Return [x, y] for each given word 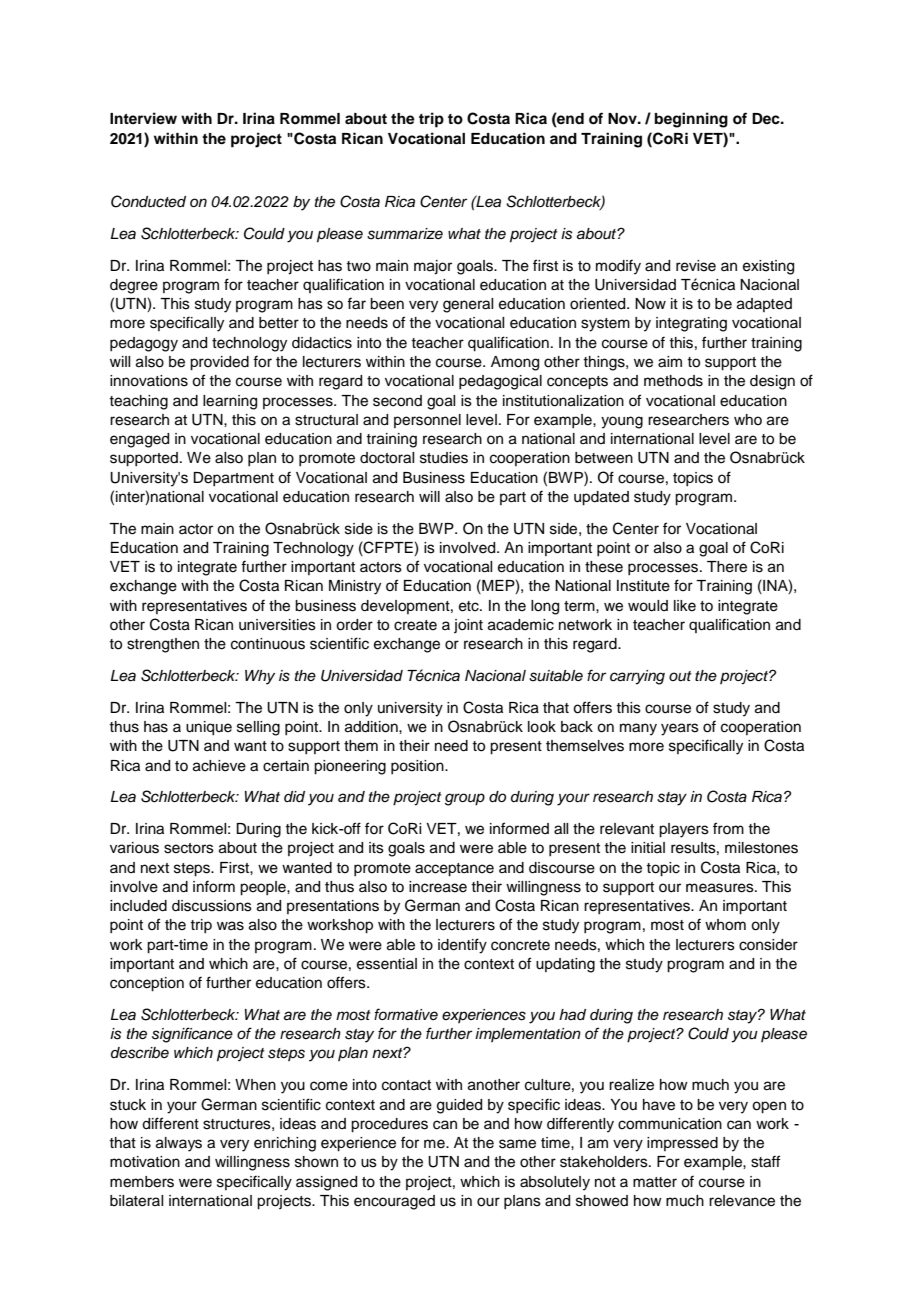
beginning [691, 120]
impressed [682, 1144]
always [179, 1144]
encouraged [394, 1202]
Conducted [148, 201]
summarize [405, 234]
